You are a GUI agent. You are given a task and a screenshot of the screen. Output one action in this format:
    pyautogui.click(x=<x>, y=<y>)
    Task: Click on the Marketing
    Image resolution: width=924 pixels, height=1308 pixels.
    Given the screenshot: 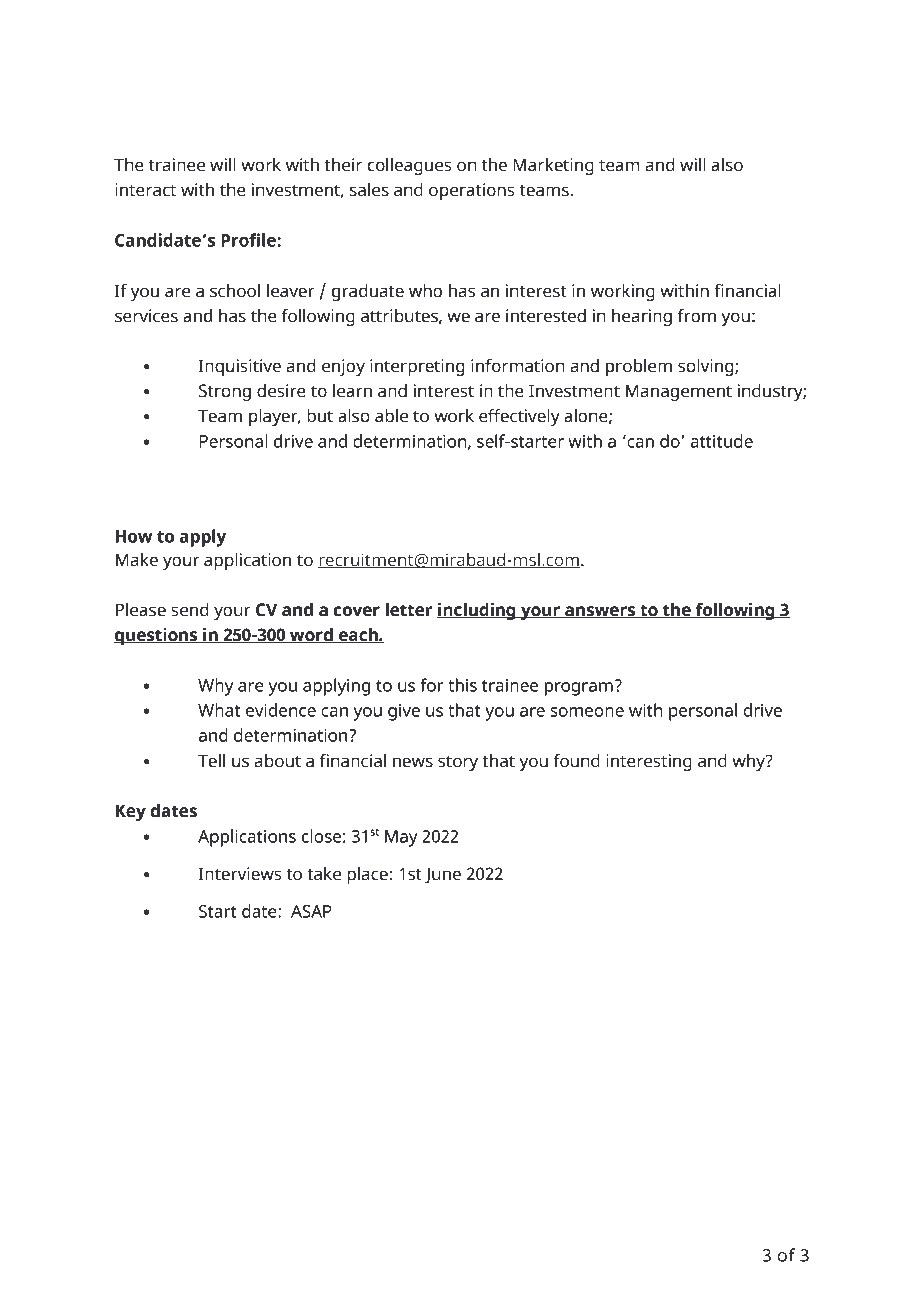 What is the action you would take?
    pyautogui.click(x=553, y=166)
